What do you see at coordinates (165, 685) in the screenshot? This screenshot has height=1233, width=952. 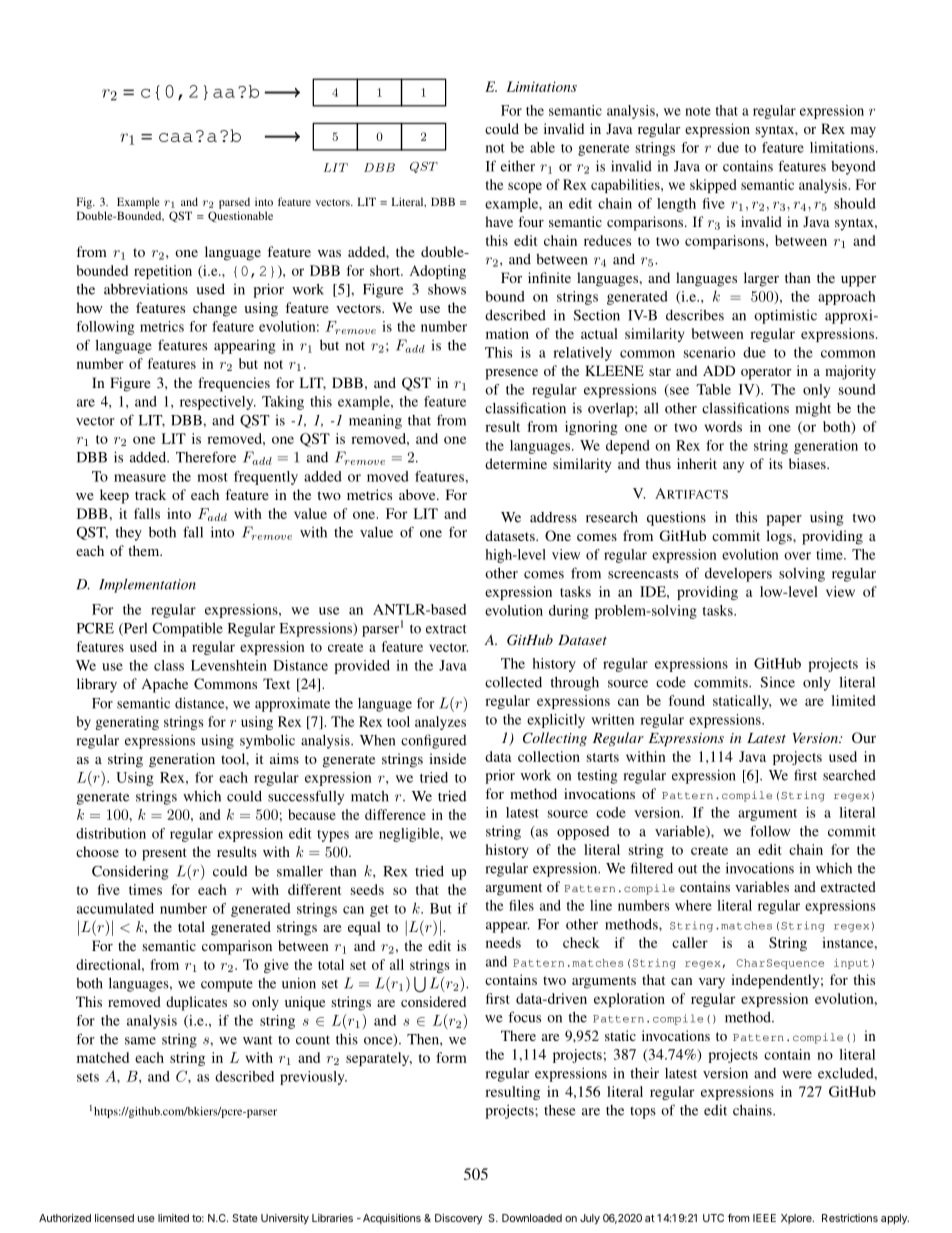 I see `Apache` at bounding box center [165, 685].
